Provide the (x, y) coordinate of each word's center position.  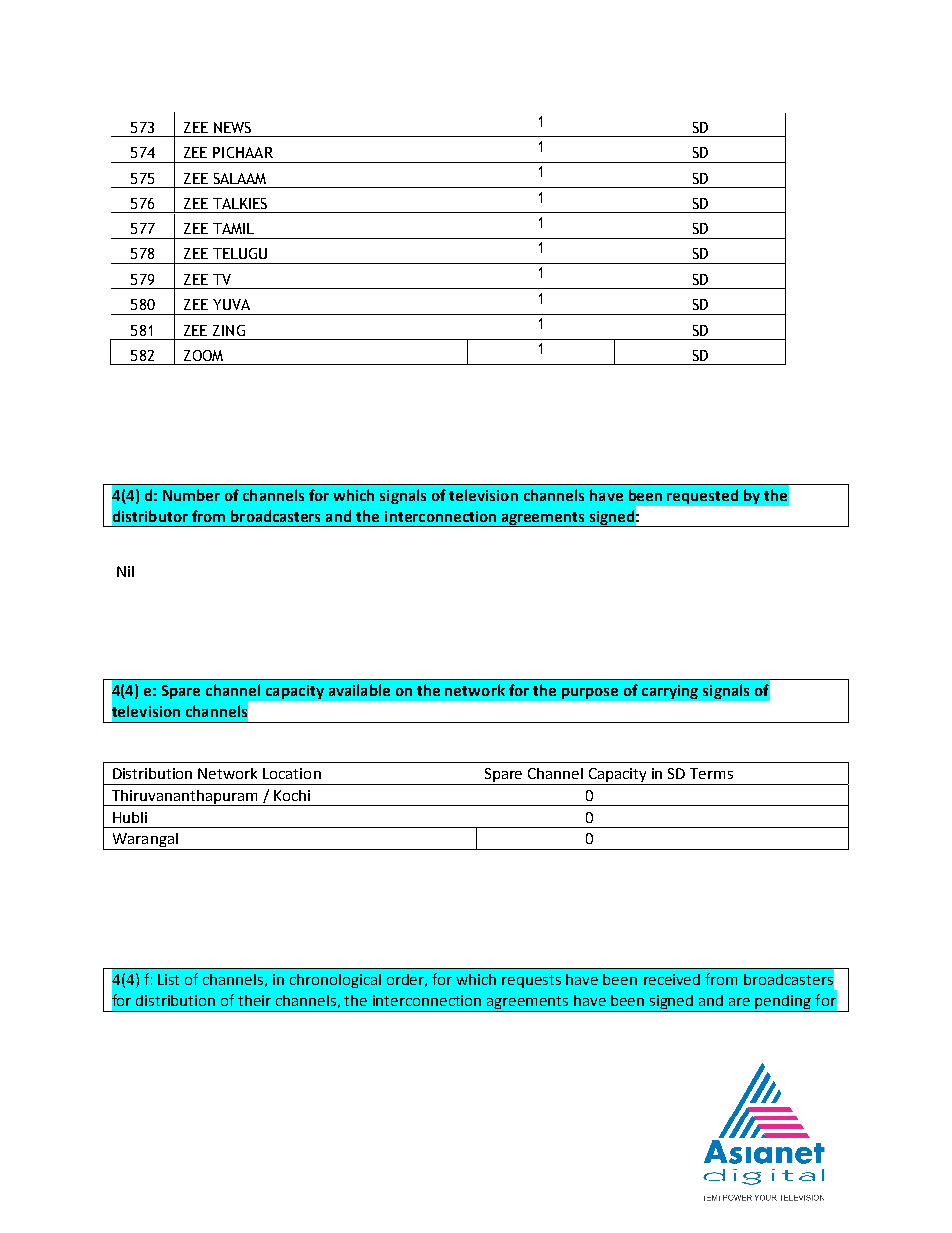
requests (531, 981)
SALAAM (240, 178)
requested (702, 496)
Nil (125, 571)
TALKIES (240, 203)
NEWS (232, 127)
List (168, 979)
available (359, 690)
